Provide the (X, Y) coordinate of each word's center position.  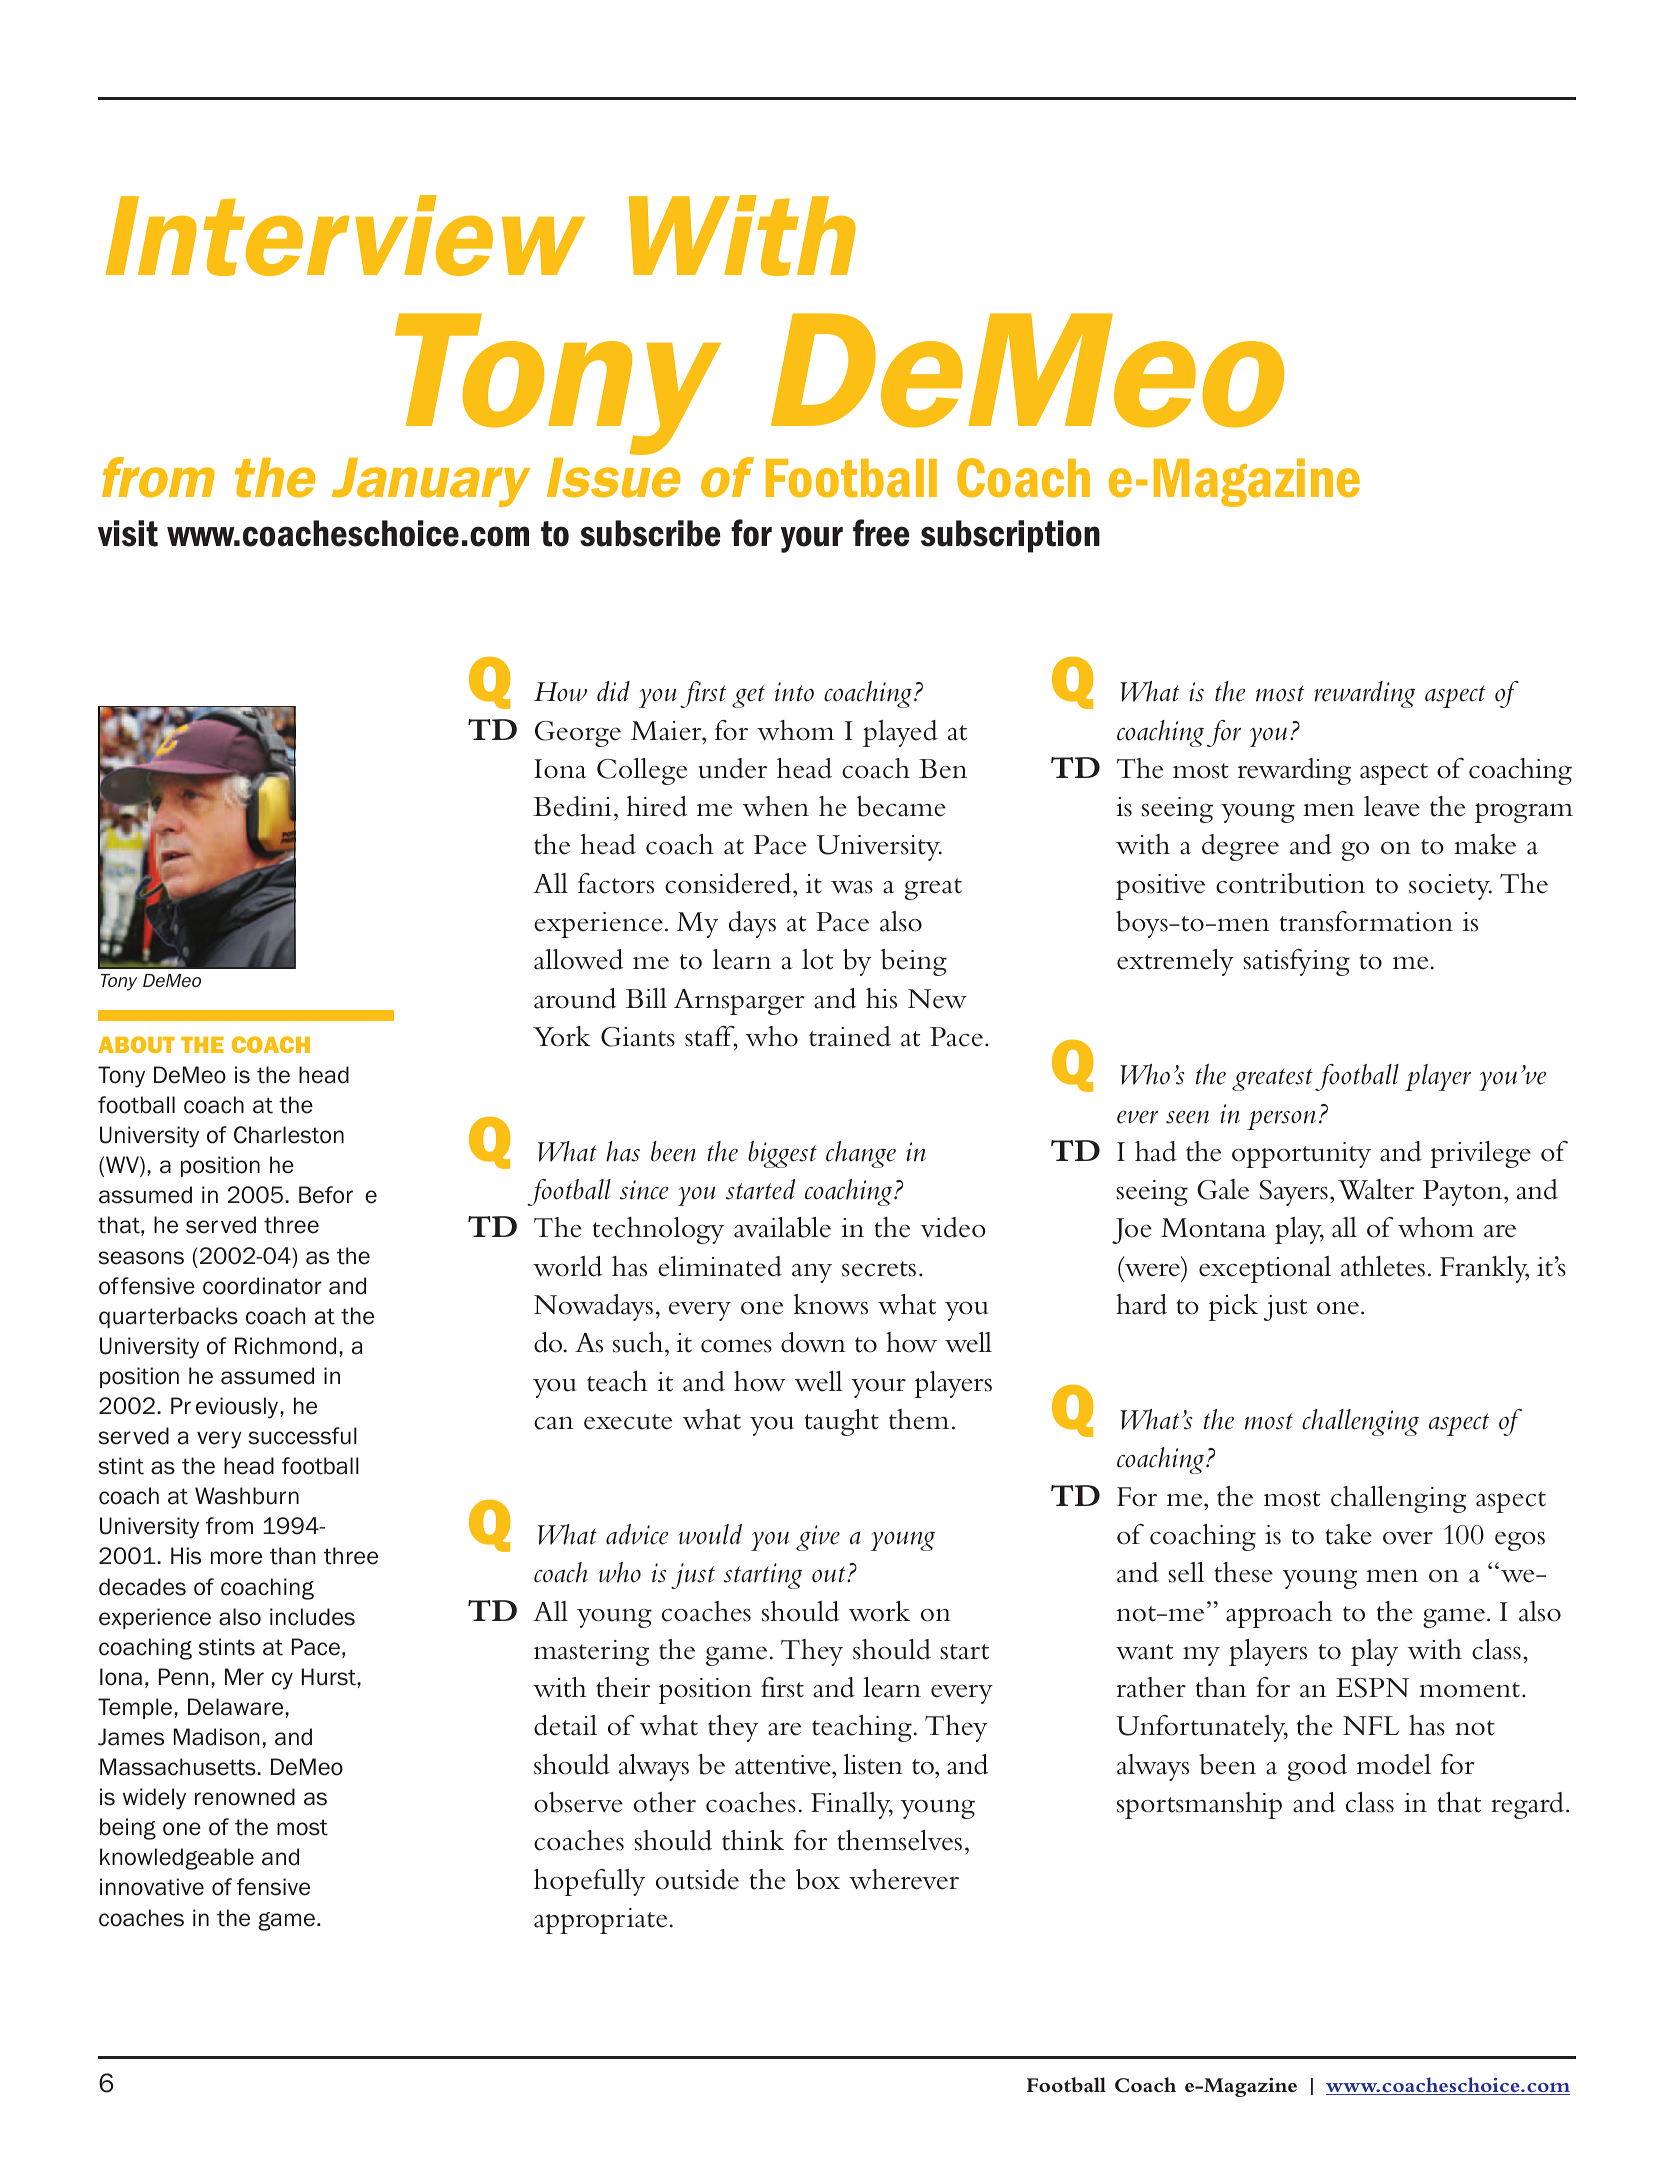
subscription (1010, 536)
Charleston (289, 1135)
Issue (613, 478)
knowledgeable (177, 1859)
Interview (345, 235)
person (1281, 1120)
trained (850, 1036)
